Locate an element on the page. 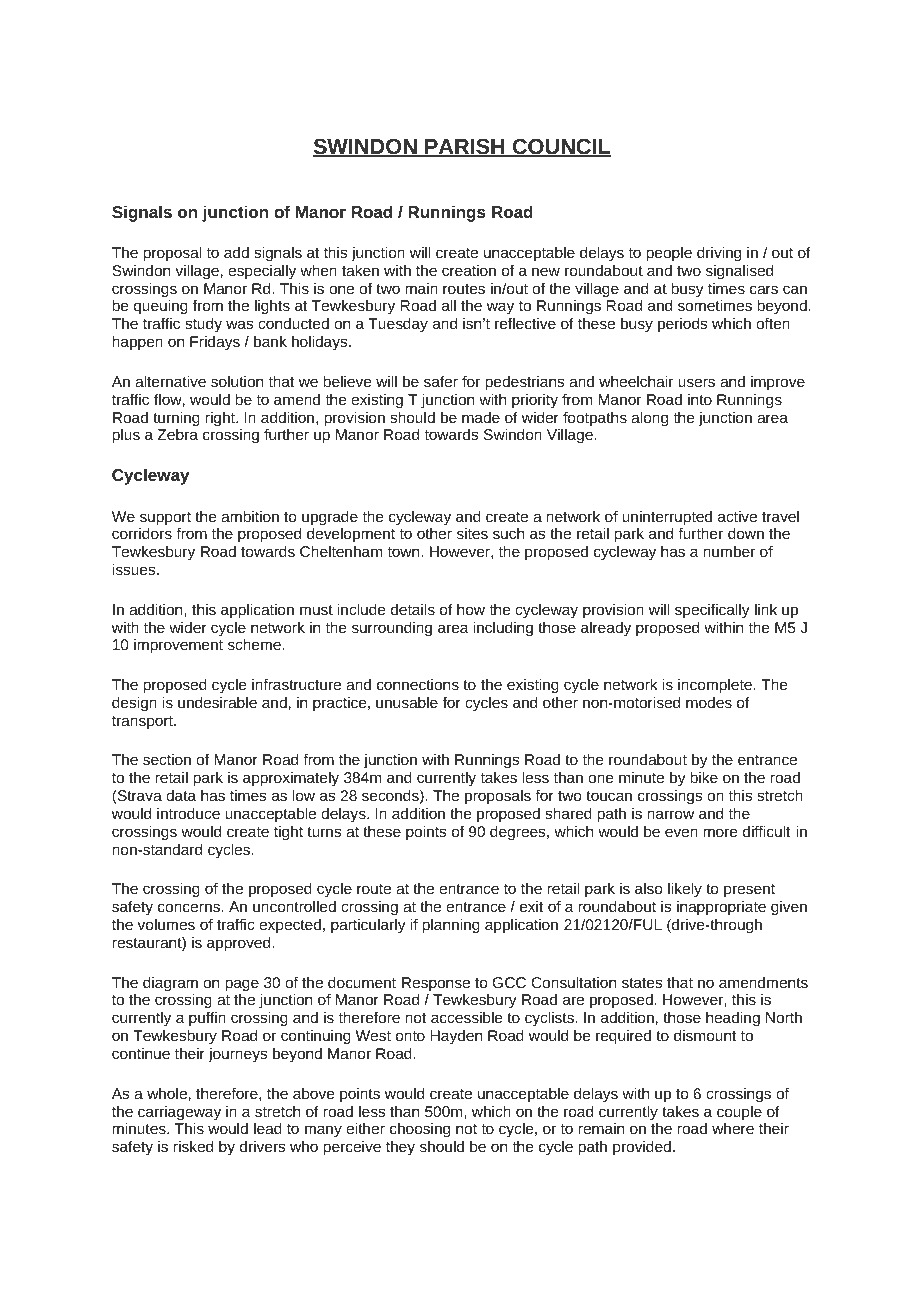 The width and height of the page is (924, 1308). active is located at coordinates (737, 516).
